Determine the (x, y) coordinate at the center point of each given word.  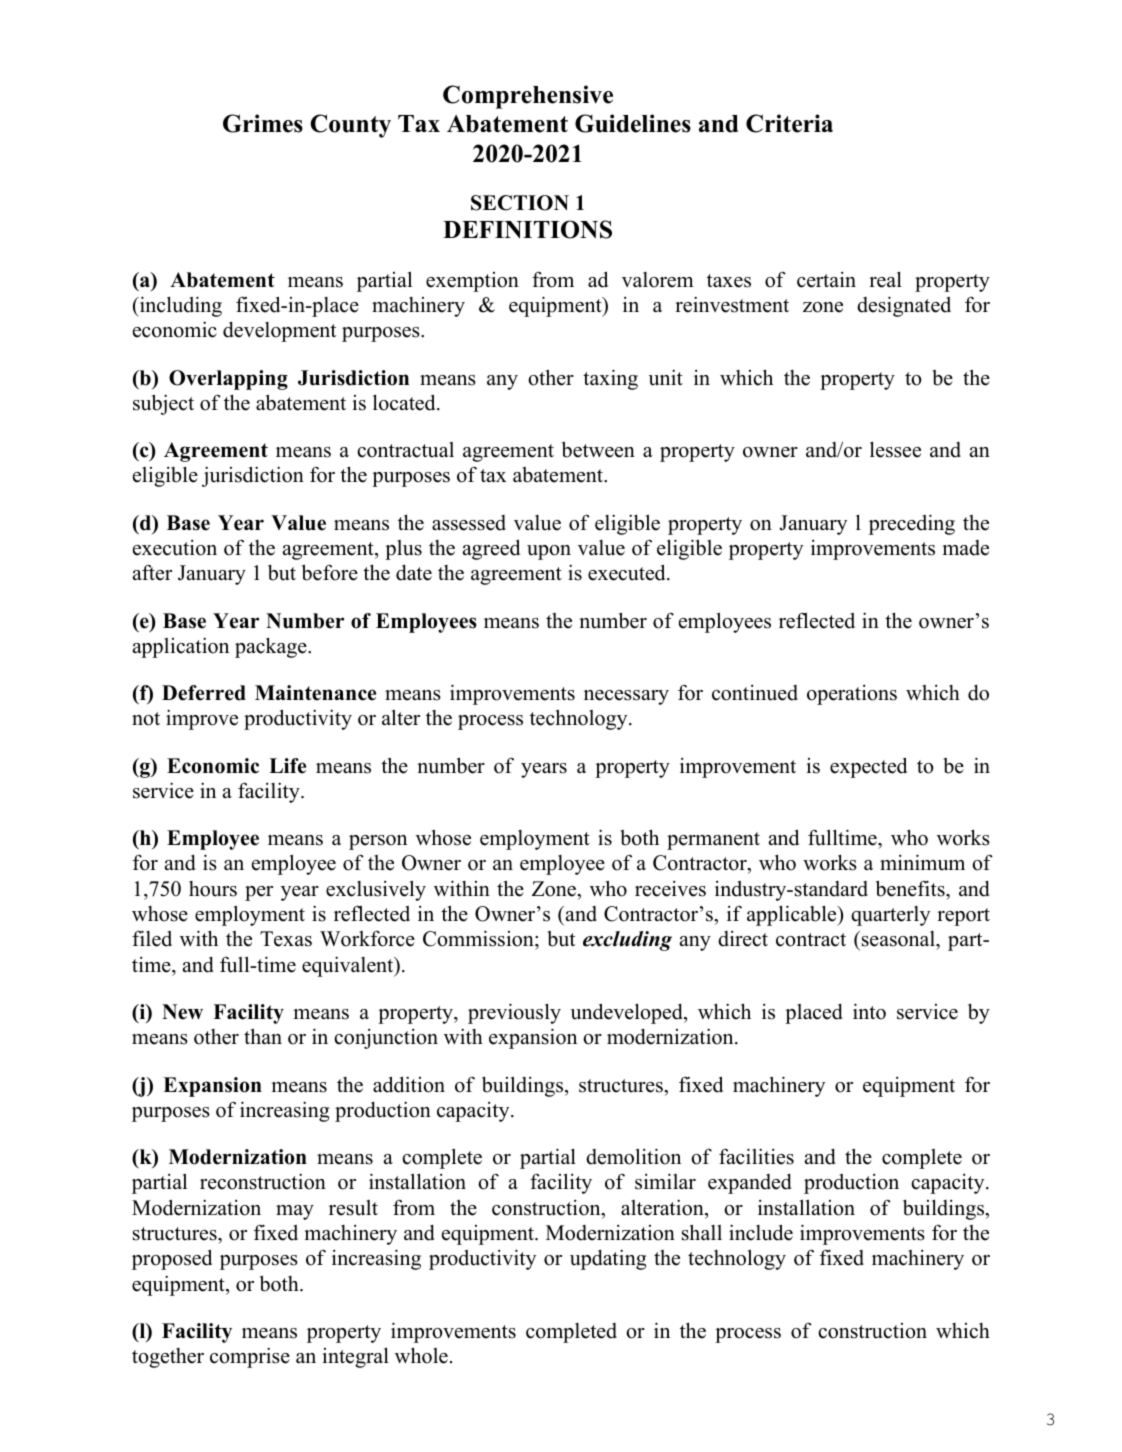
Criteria (789, 123)
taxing (610, 379)
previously (514, 1013)
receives (670, 889)
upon (549, 552)
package (272, 647)
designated (904, 306)
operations (852, 695)
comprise (250, 1357)
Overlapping (228, 380)
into (869, 1011)
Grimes (263, 123)
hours (213, 889)
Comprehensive (528, 97)
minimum (922, 862)
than (263, 1036)
